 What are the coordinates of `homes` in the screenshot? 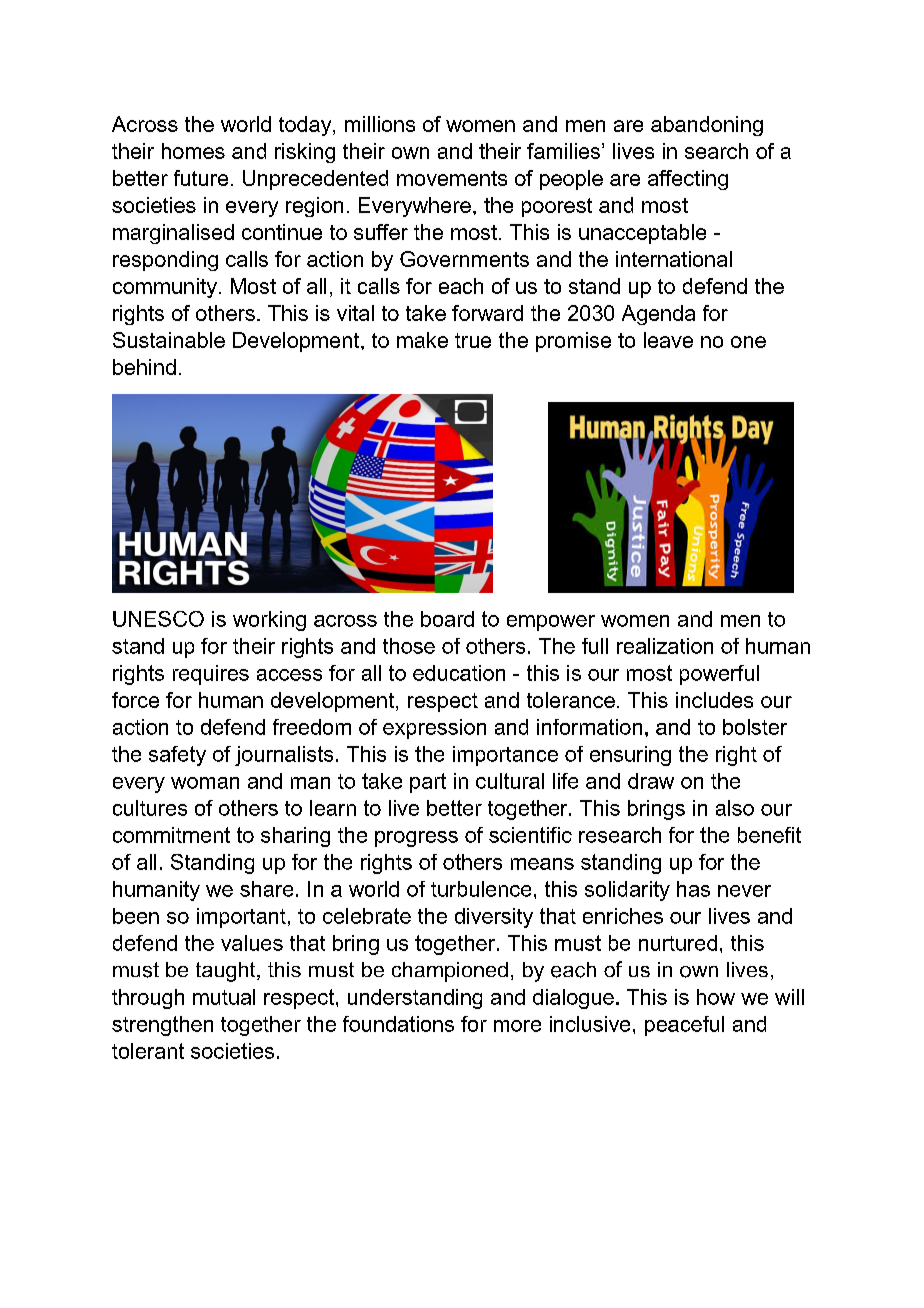 It's located at (193, 151).
